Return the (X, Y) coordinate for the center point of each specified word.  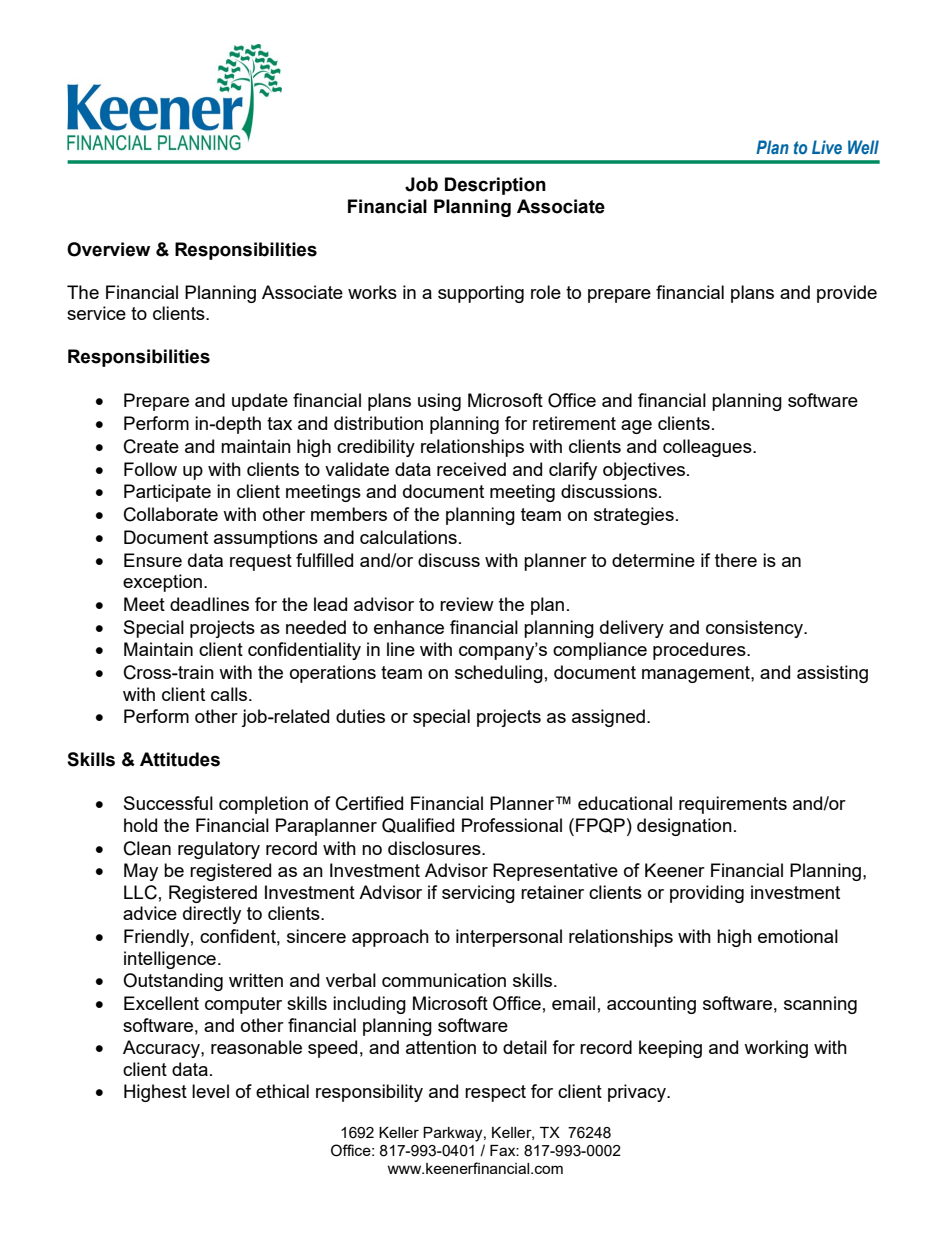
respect (495, 1093)
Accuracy (162, 1049)
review (467, 604)
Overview (108, 249)
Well (863, 147)
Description (495, 186)
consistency (756, 629)
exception (162, 583)
